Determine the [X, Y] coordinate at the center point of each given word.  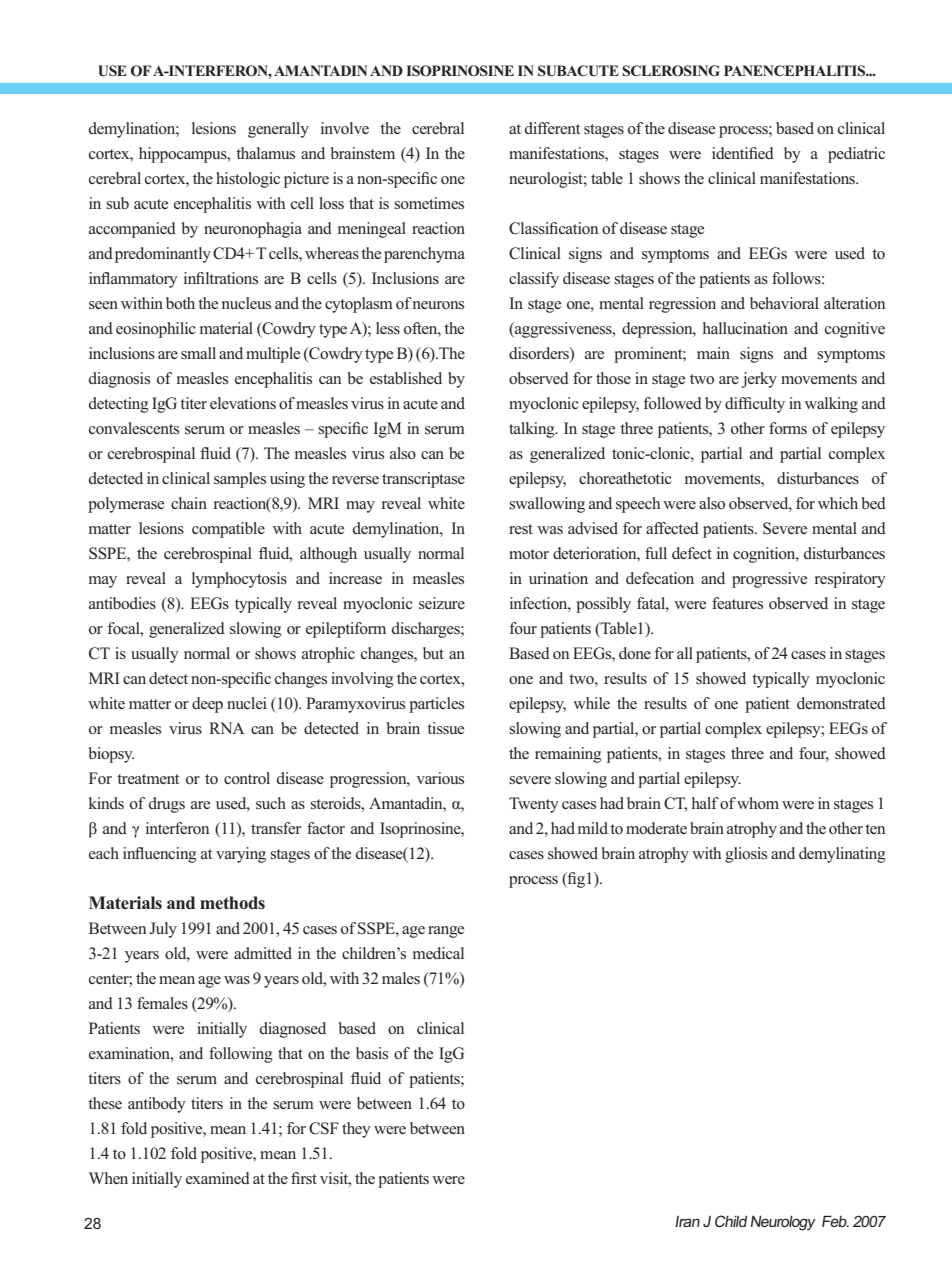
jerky [759, 380]
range [446, 932]
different [552, 128]
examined [218, 1178]
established [406, 378]
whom [758, 803]
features [737, 603]
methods [232, 903]
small [198, 353]
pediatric [856, 155]
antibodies [122, 603]
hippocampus [184, 155]
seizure [442, 603]
